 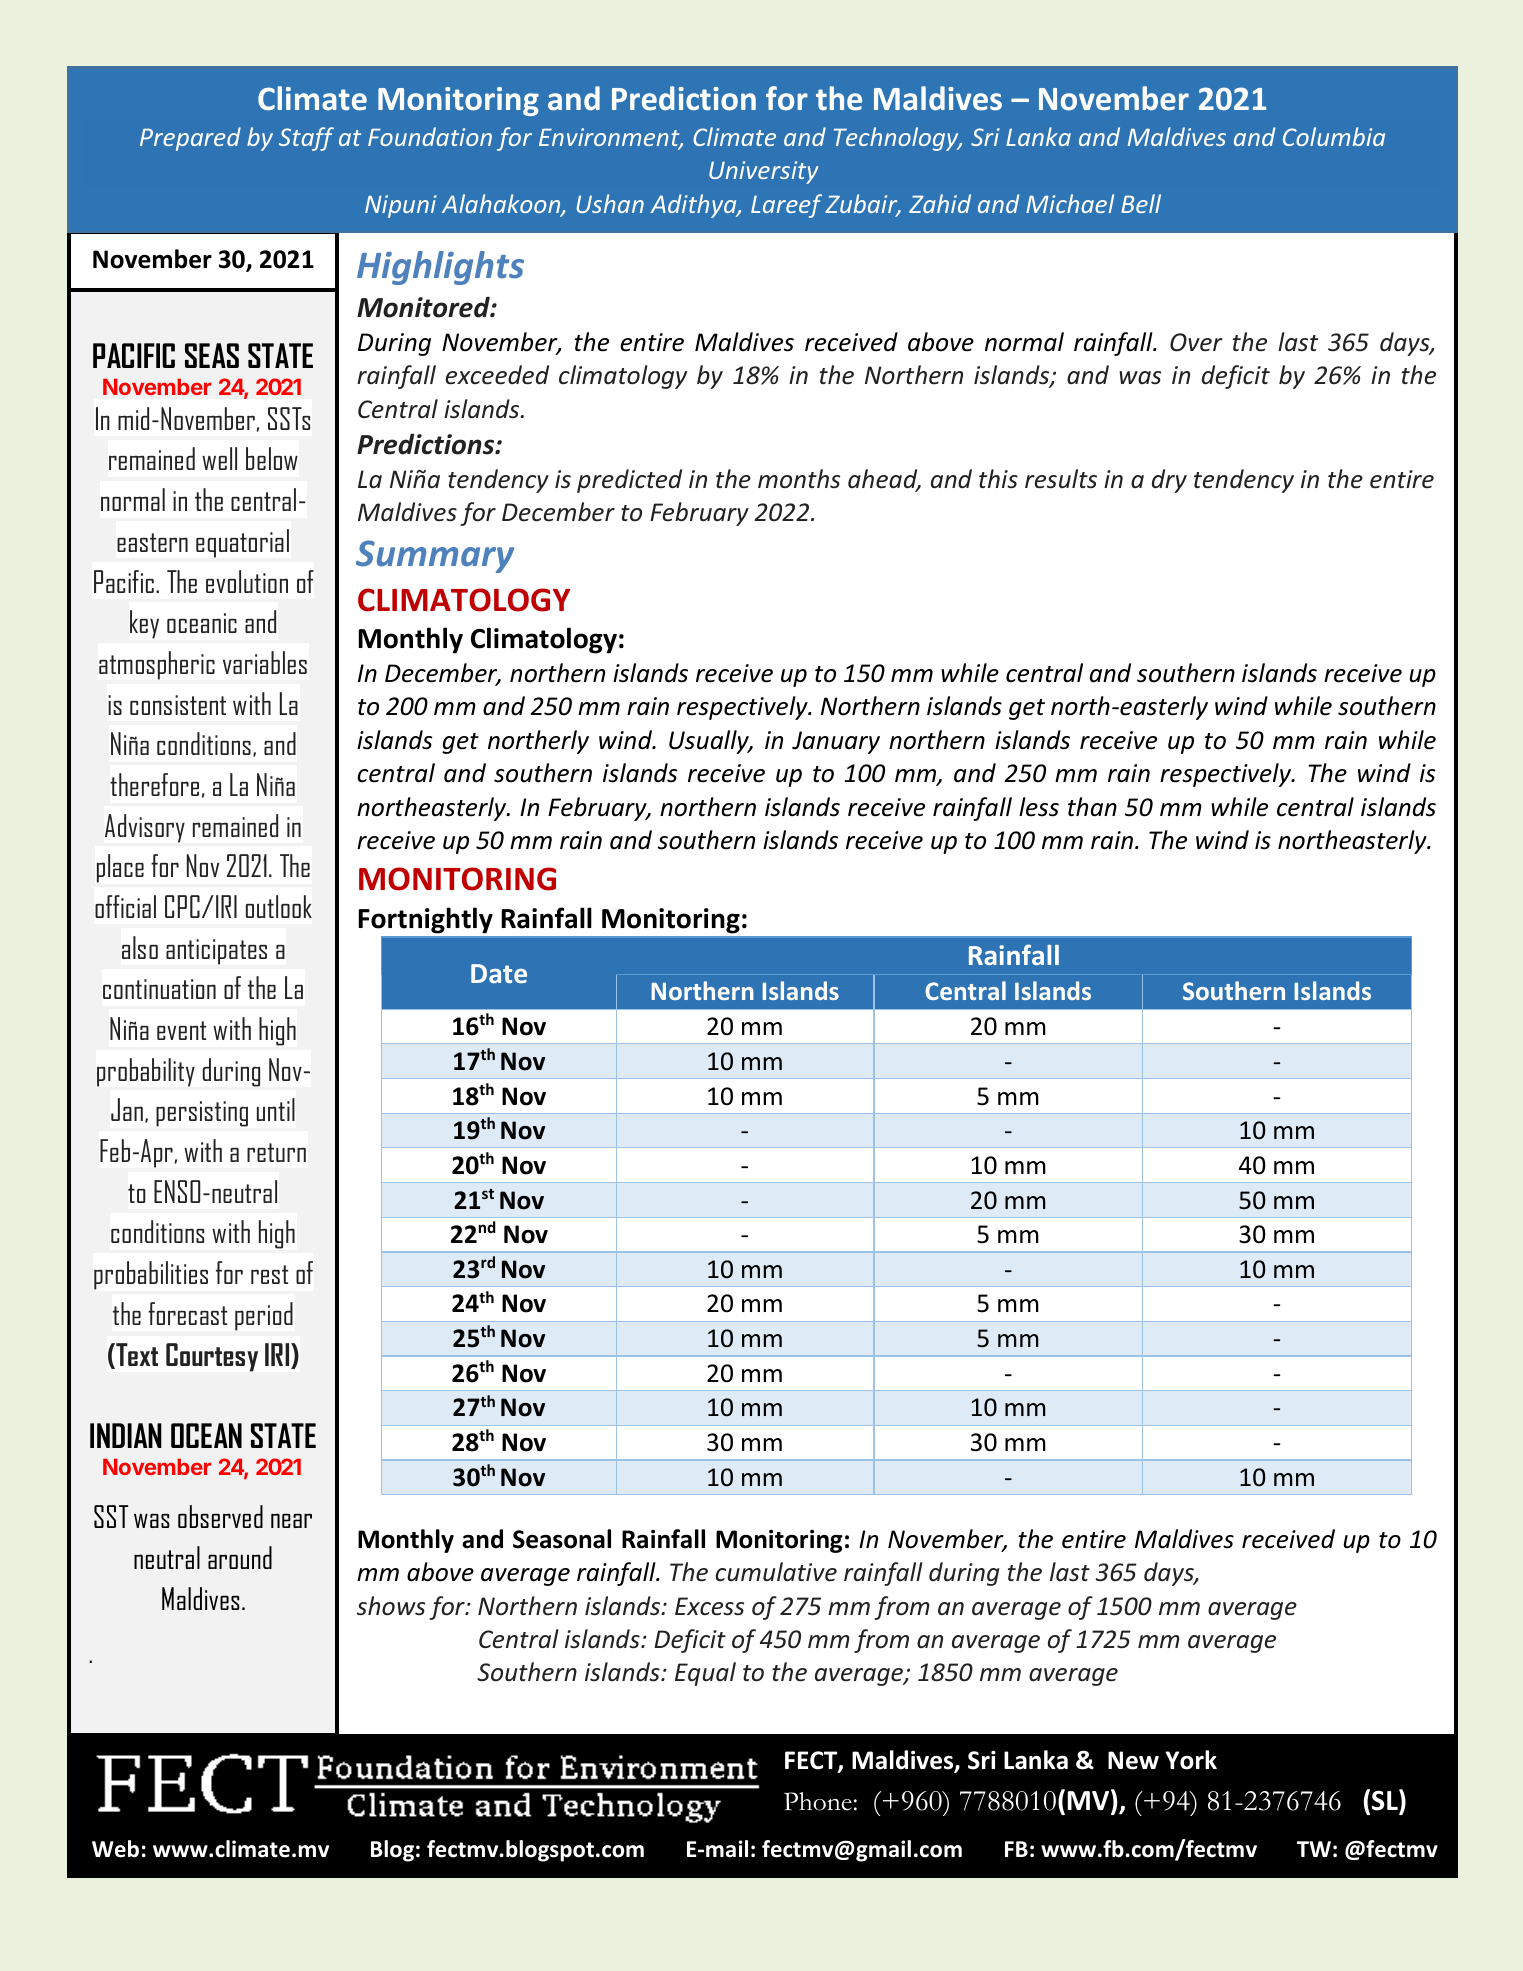 I want to click on less, so click(x=1039, y=807).
